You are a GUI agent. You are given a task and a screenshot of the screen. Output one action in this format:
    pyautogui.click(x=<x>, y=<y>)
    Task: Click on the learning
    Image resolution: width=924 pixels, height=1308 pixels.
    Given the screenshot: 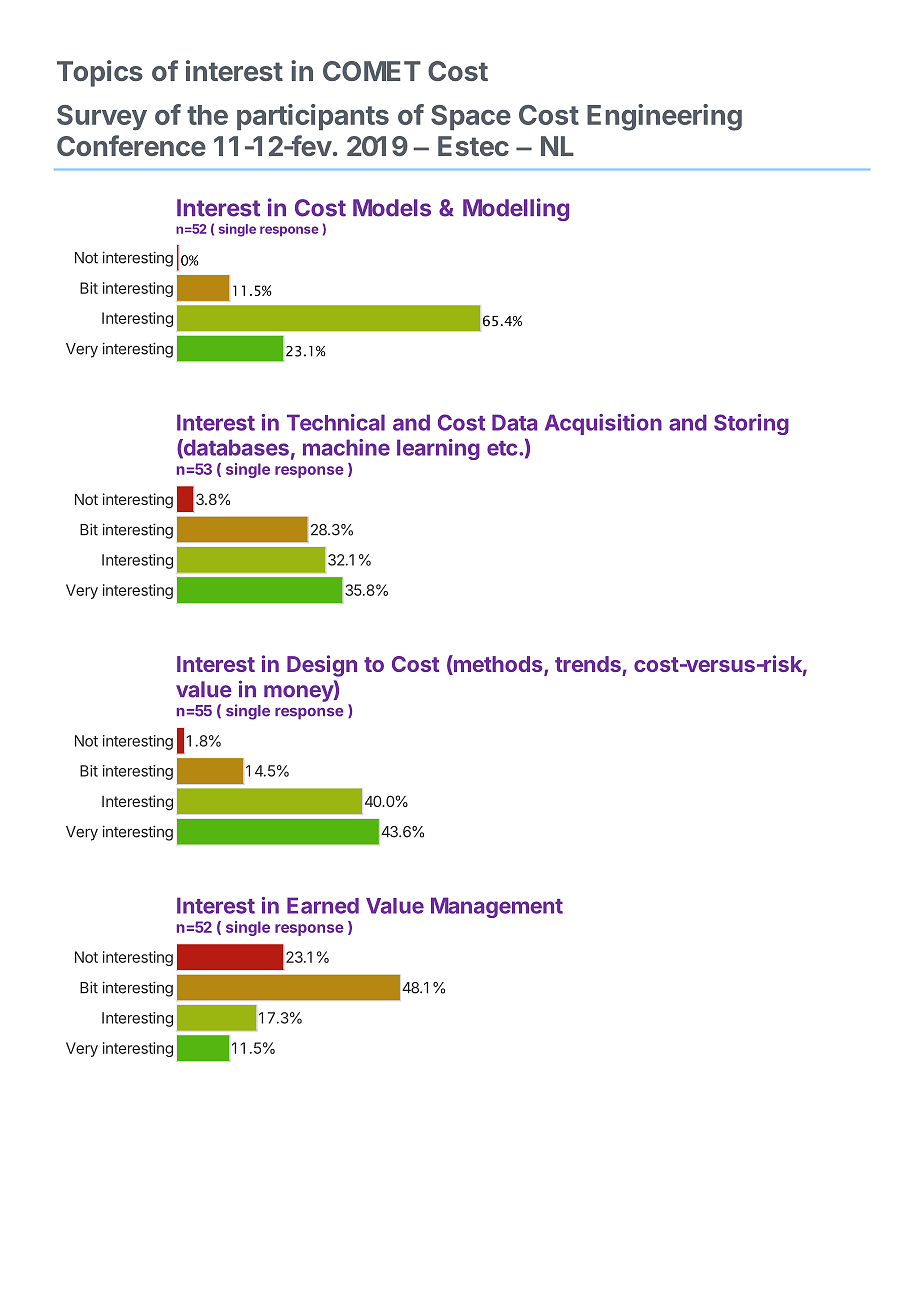 What is the action you would take?
    pyautogui.click(x=438, y=449)
